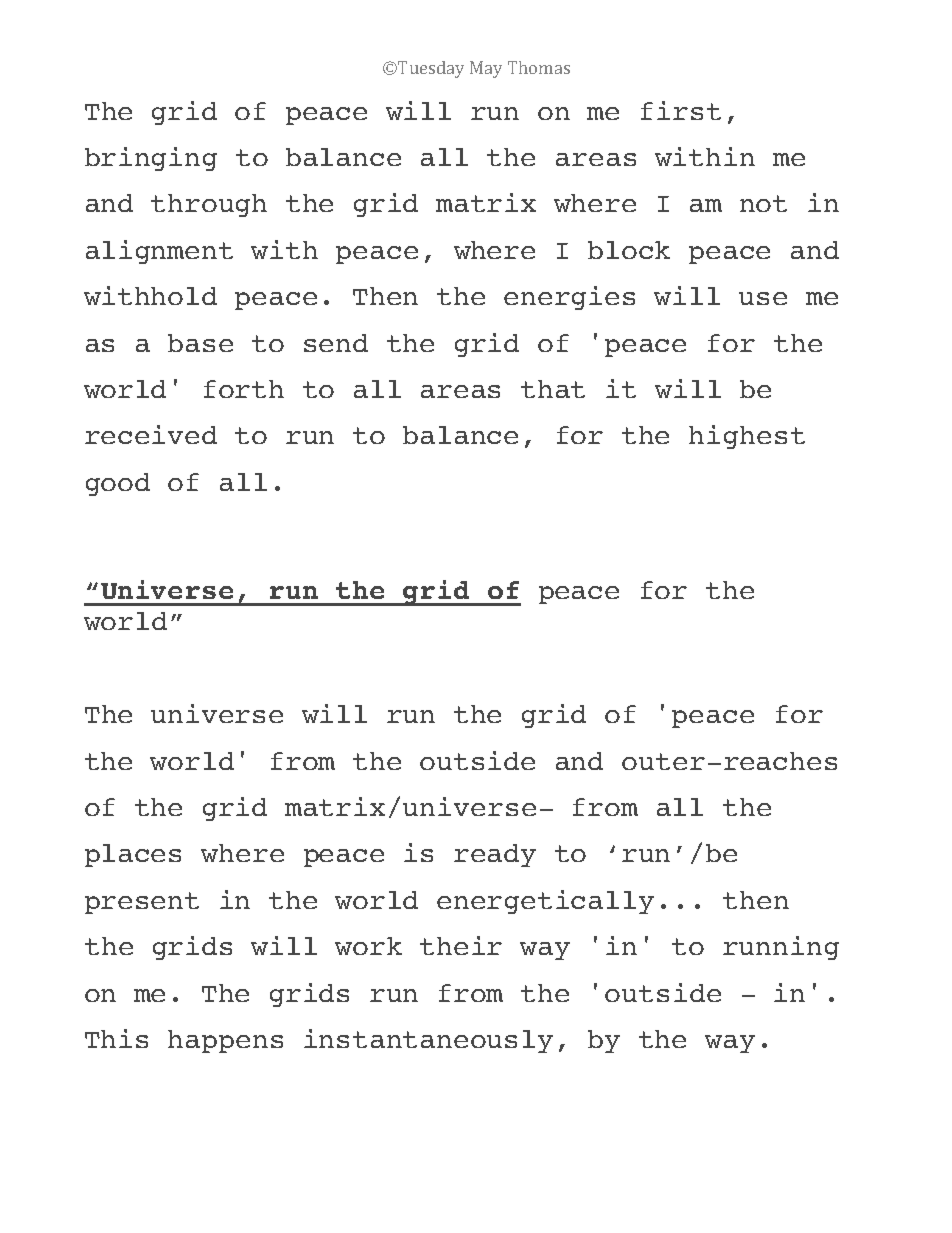  Describe the element at coordinates (553, 389) in the image. I see `that` at that location.
